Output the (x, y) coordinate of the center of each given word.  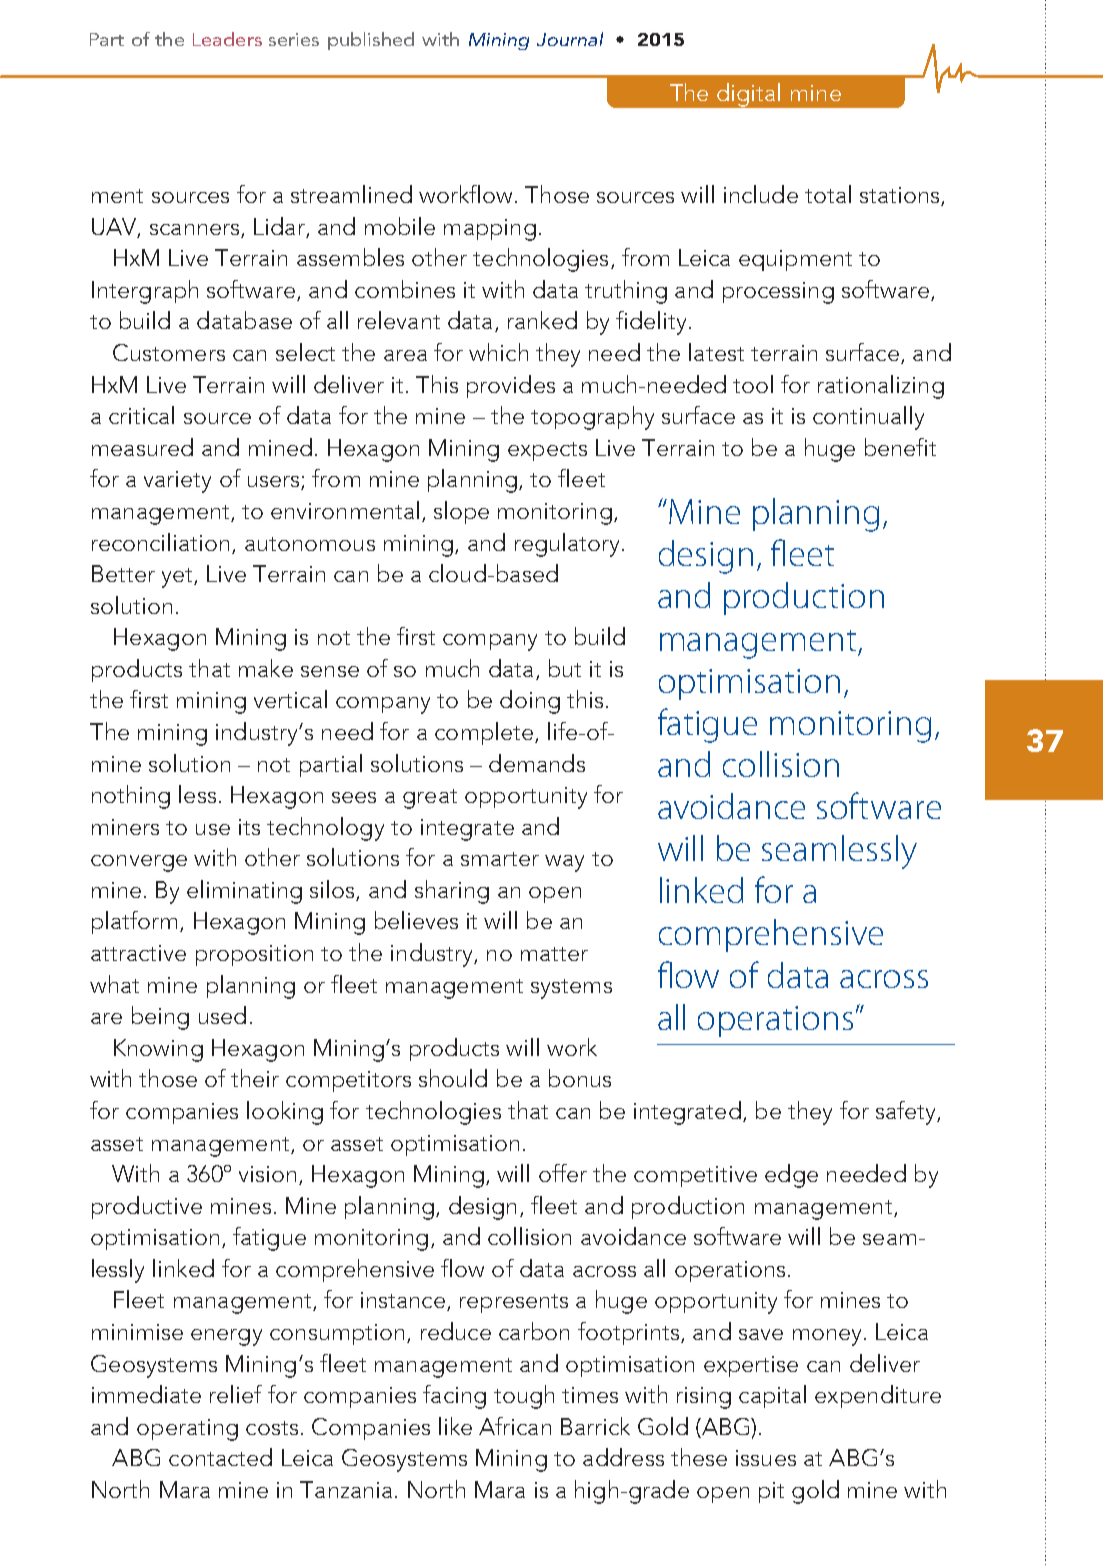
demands (537, 763)
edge (791, 1176)
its (249, 827)
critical (141, 415)
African (515, 1426)
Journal (570, 39)
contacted (220, 1457)
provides (511, 386)
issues (766, 1458)
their (255, 1078)
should (453, 1078)
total (828, 194)
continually (868, 418)
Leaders (227, 39)
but (565, 668)
